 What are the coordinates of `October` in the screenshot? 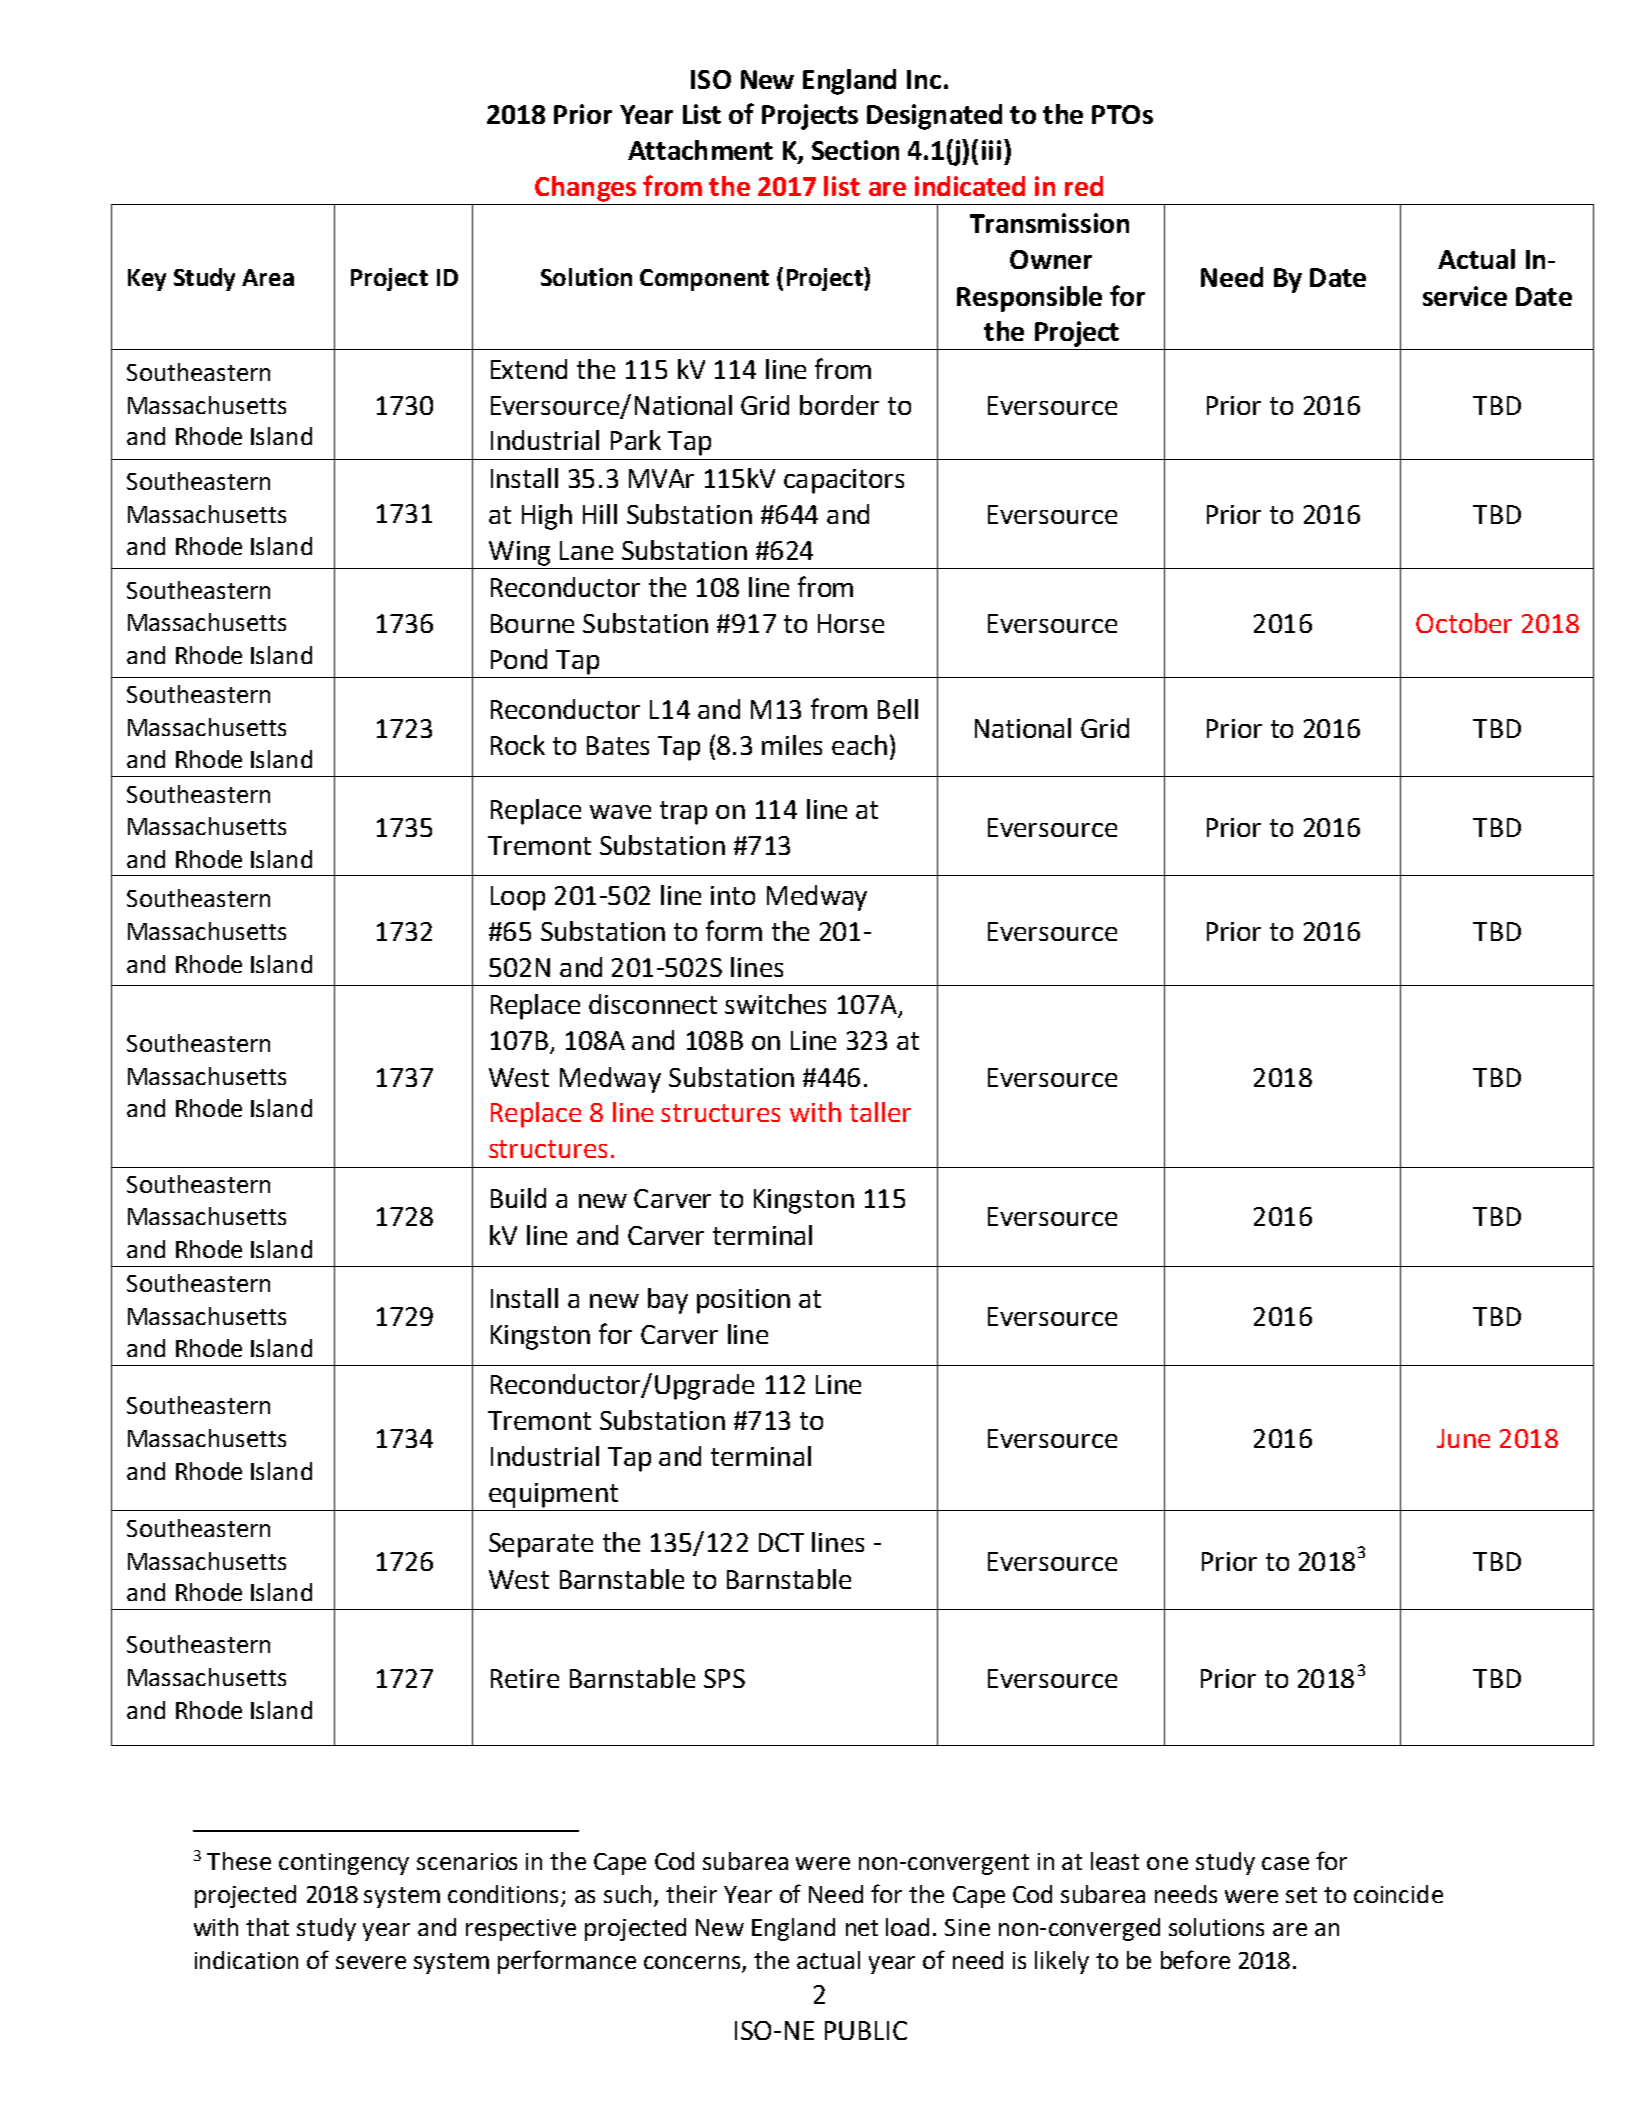 It's located at (1464, 623).
